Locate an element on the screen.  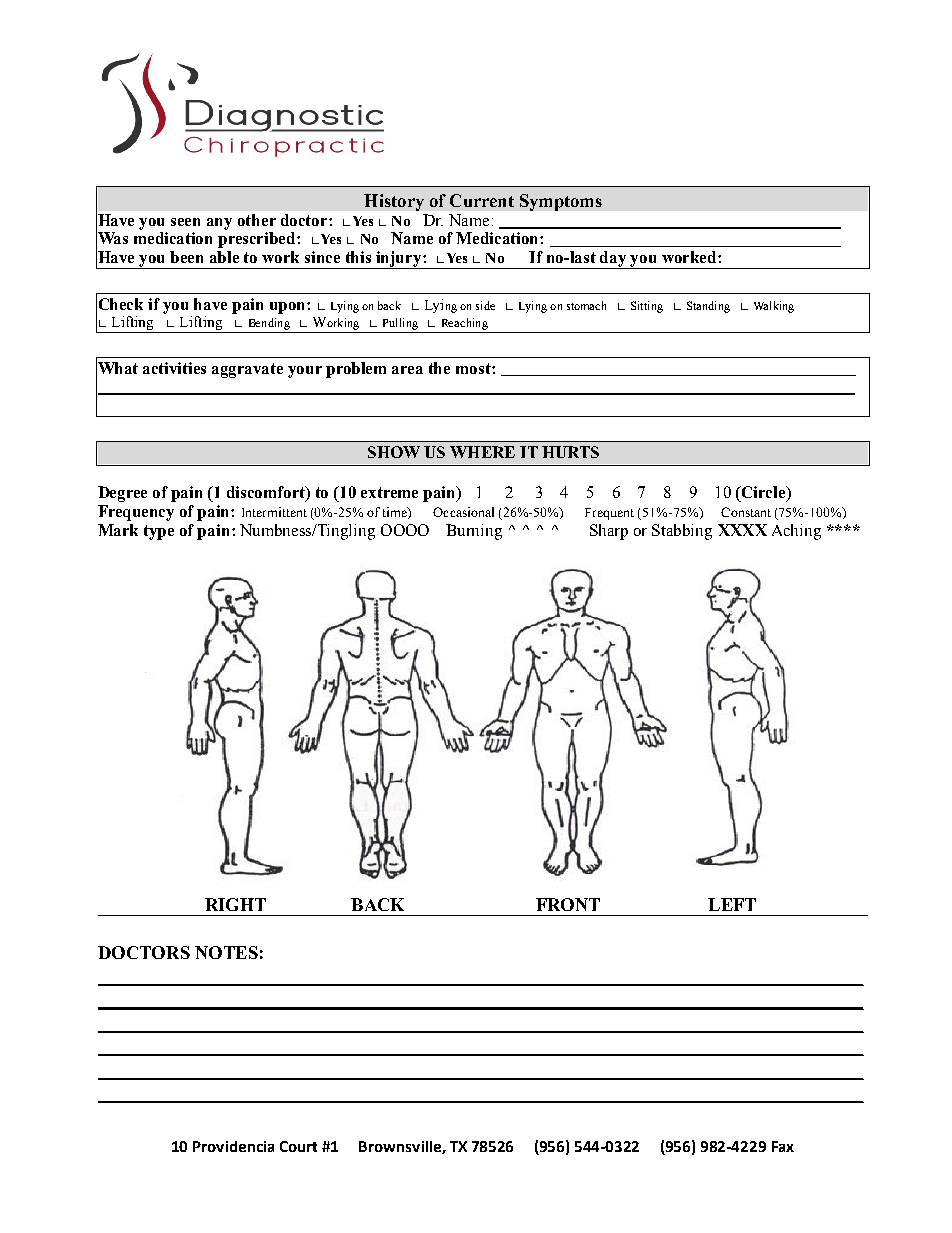
Fax is located at coordinates (783, 1146).
